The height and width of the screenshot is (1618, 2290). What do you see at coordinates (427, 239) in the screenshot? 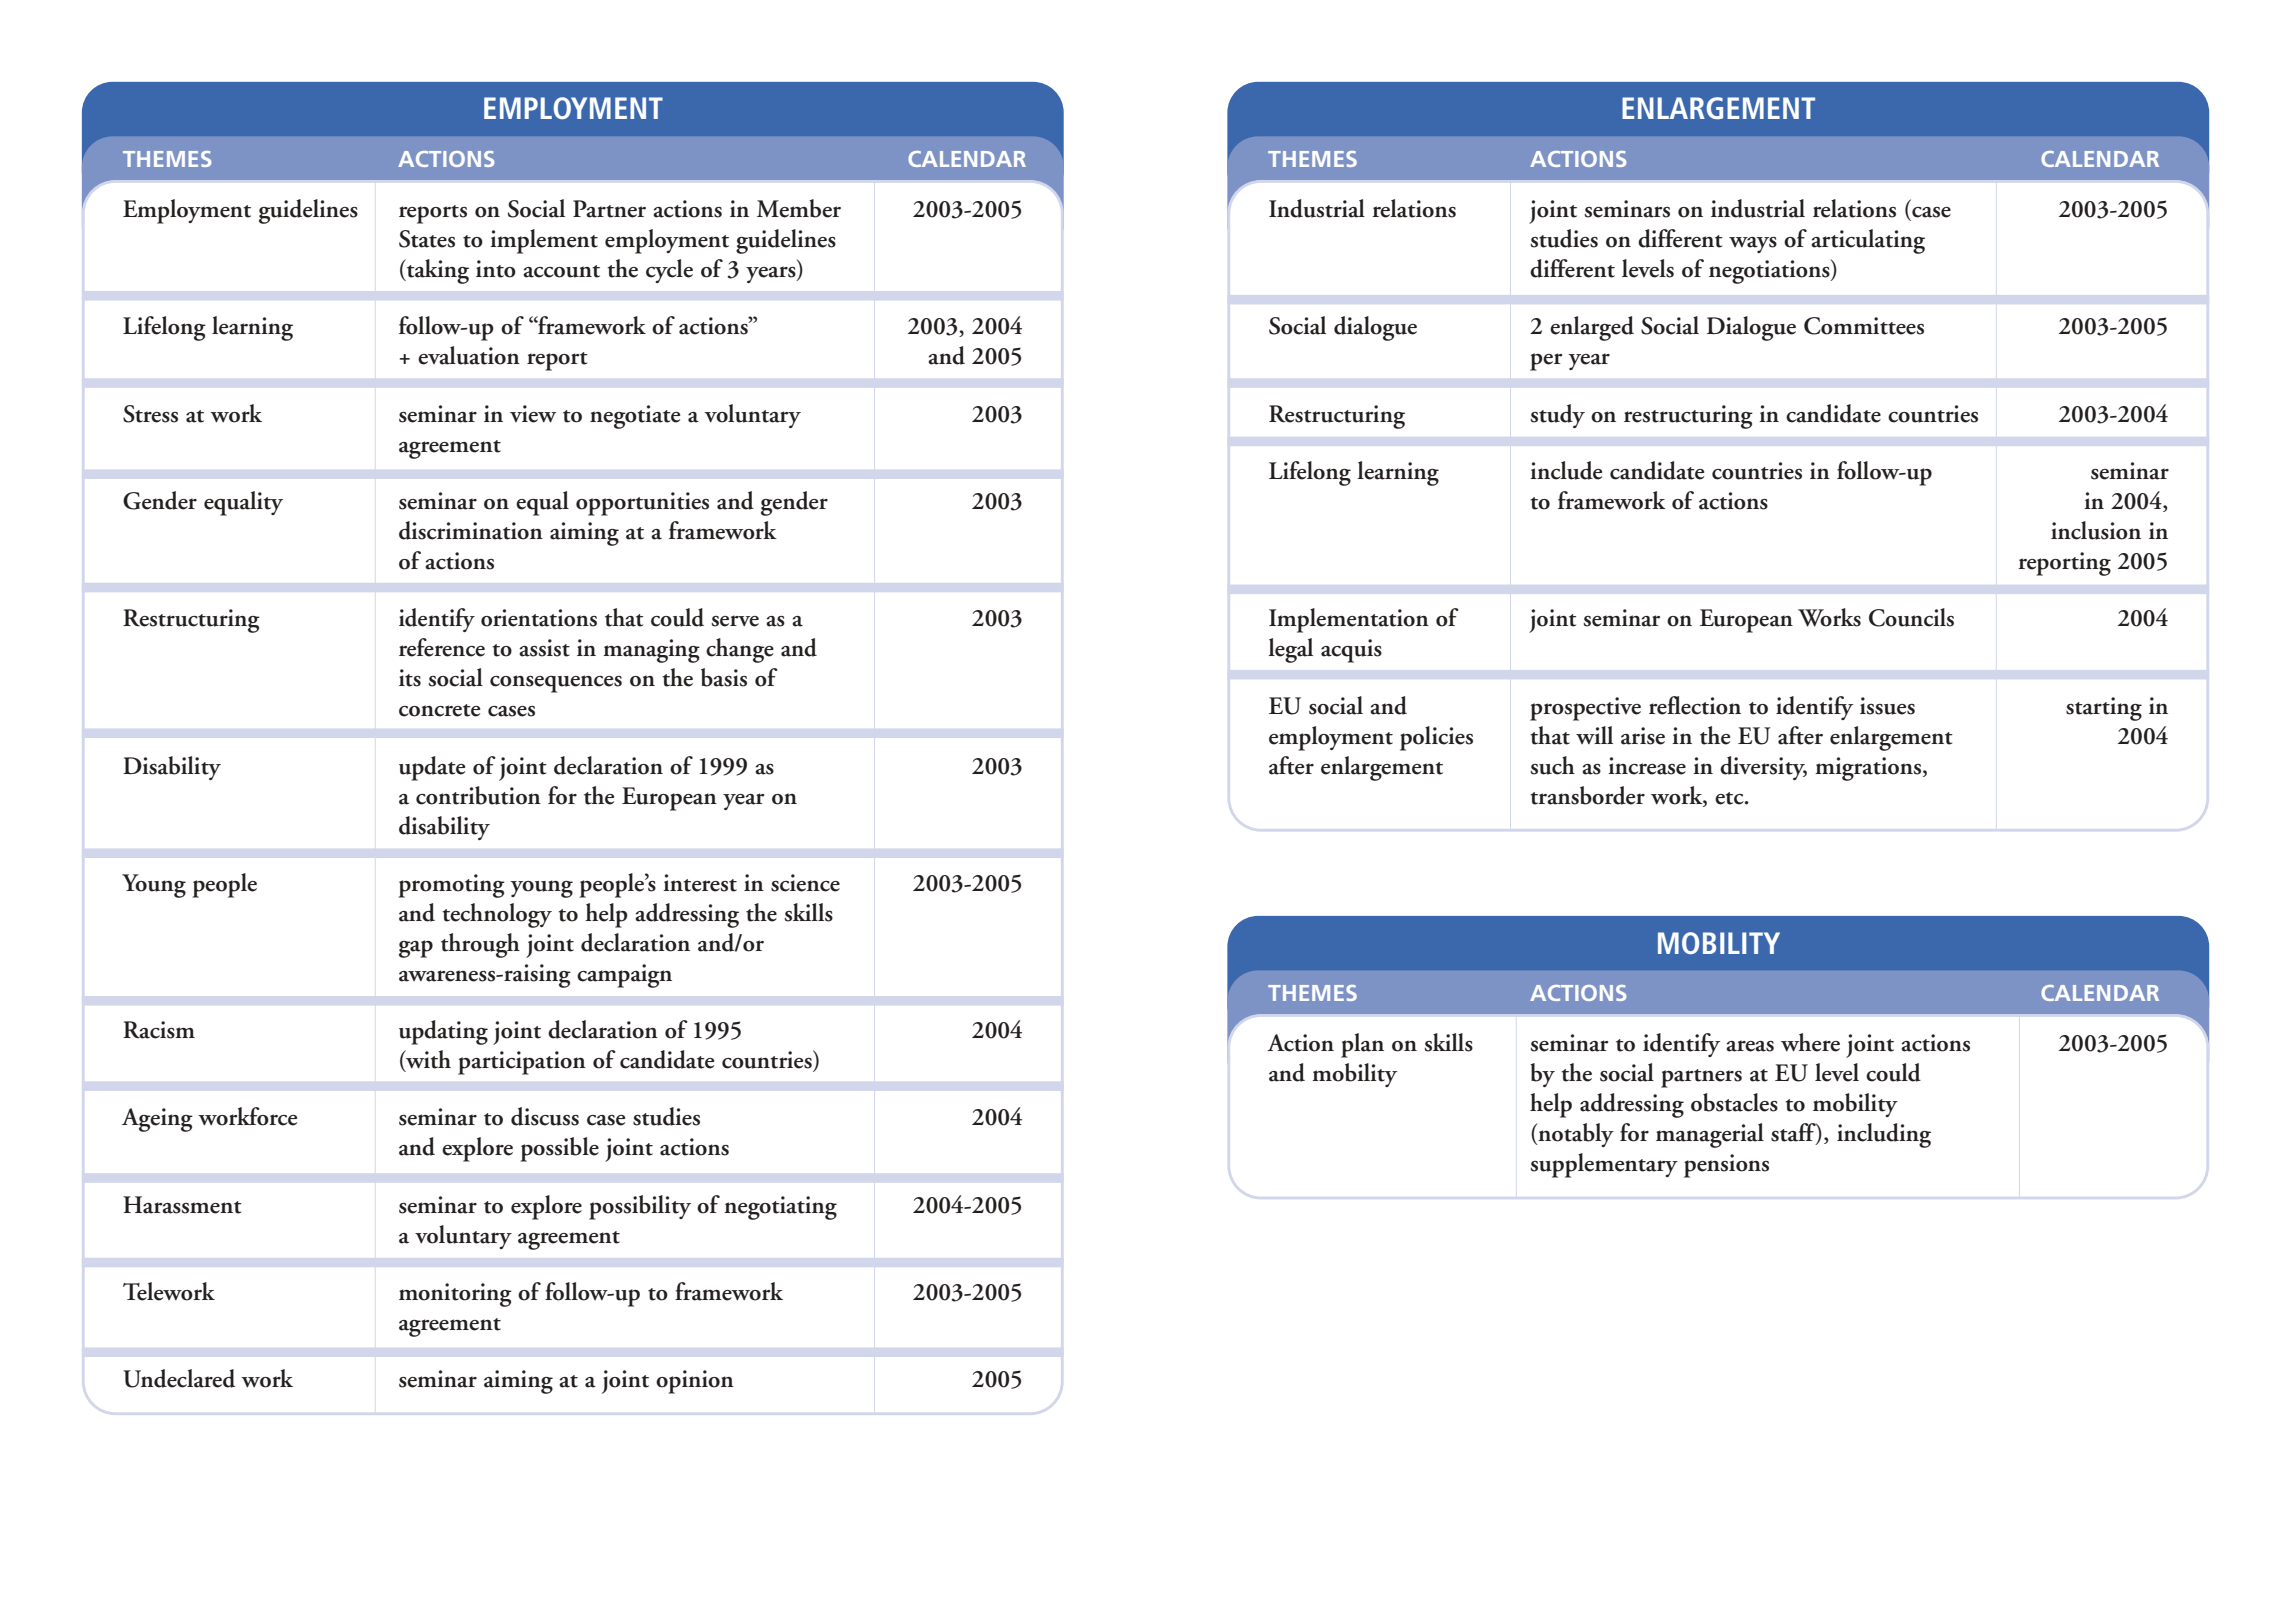
I see `States` at bounding box center [427, 239].
